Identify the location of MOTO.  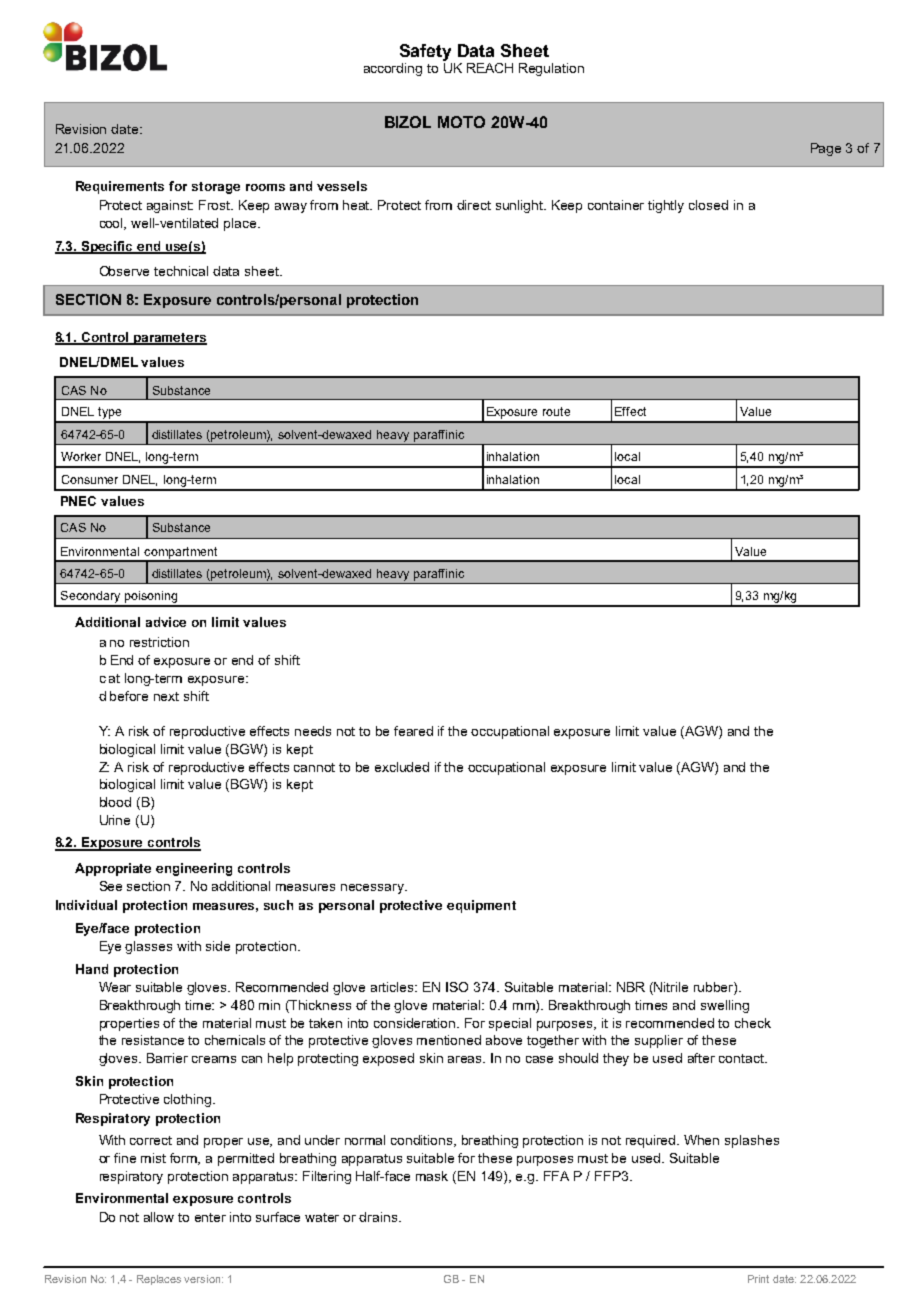
(461, 122).
